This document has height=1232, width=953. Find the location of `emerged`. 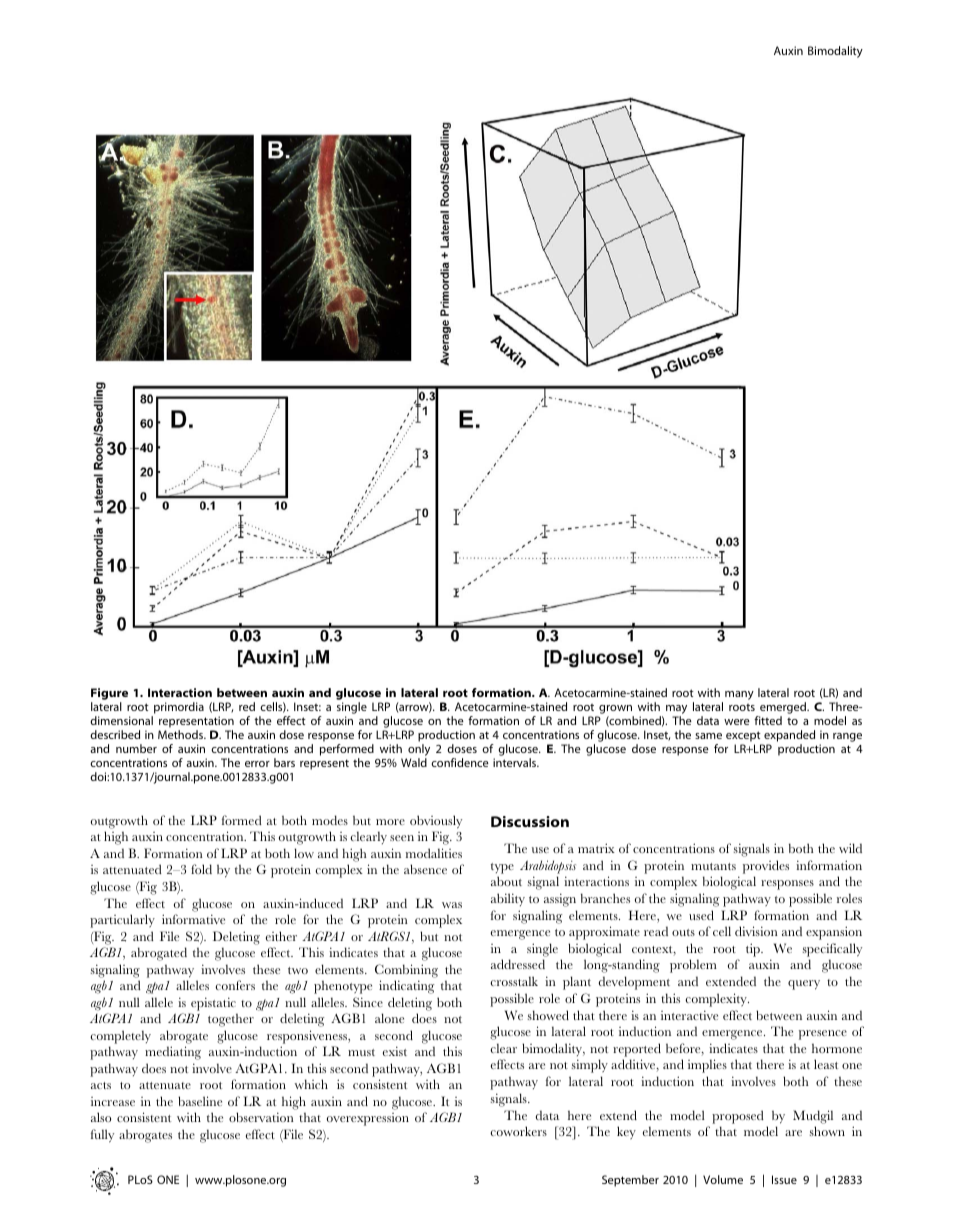

emerged is located at coordinates (783, 709).
